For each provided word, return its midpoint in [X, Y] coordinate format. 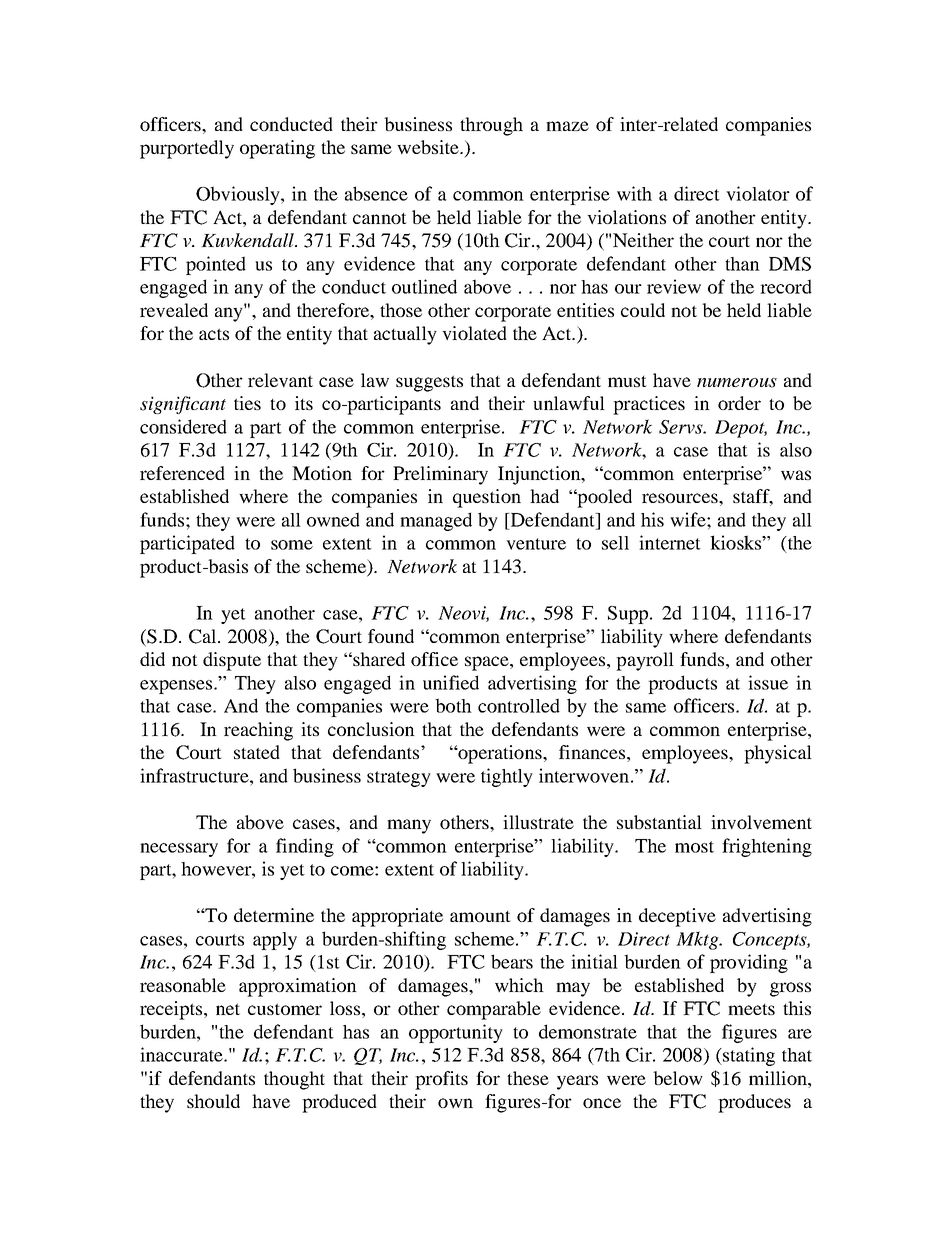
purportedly [187, 149]
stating [748, 1056]
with [634, 193]
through [491, 126]
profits [441, 1080]
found [391, 636]
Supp [629, 615]
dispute [232, 661]
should [213, 1101]
